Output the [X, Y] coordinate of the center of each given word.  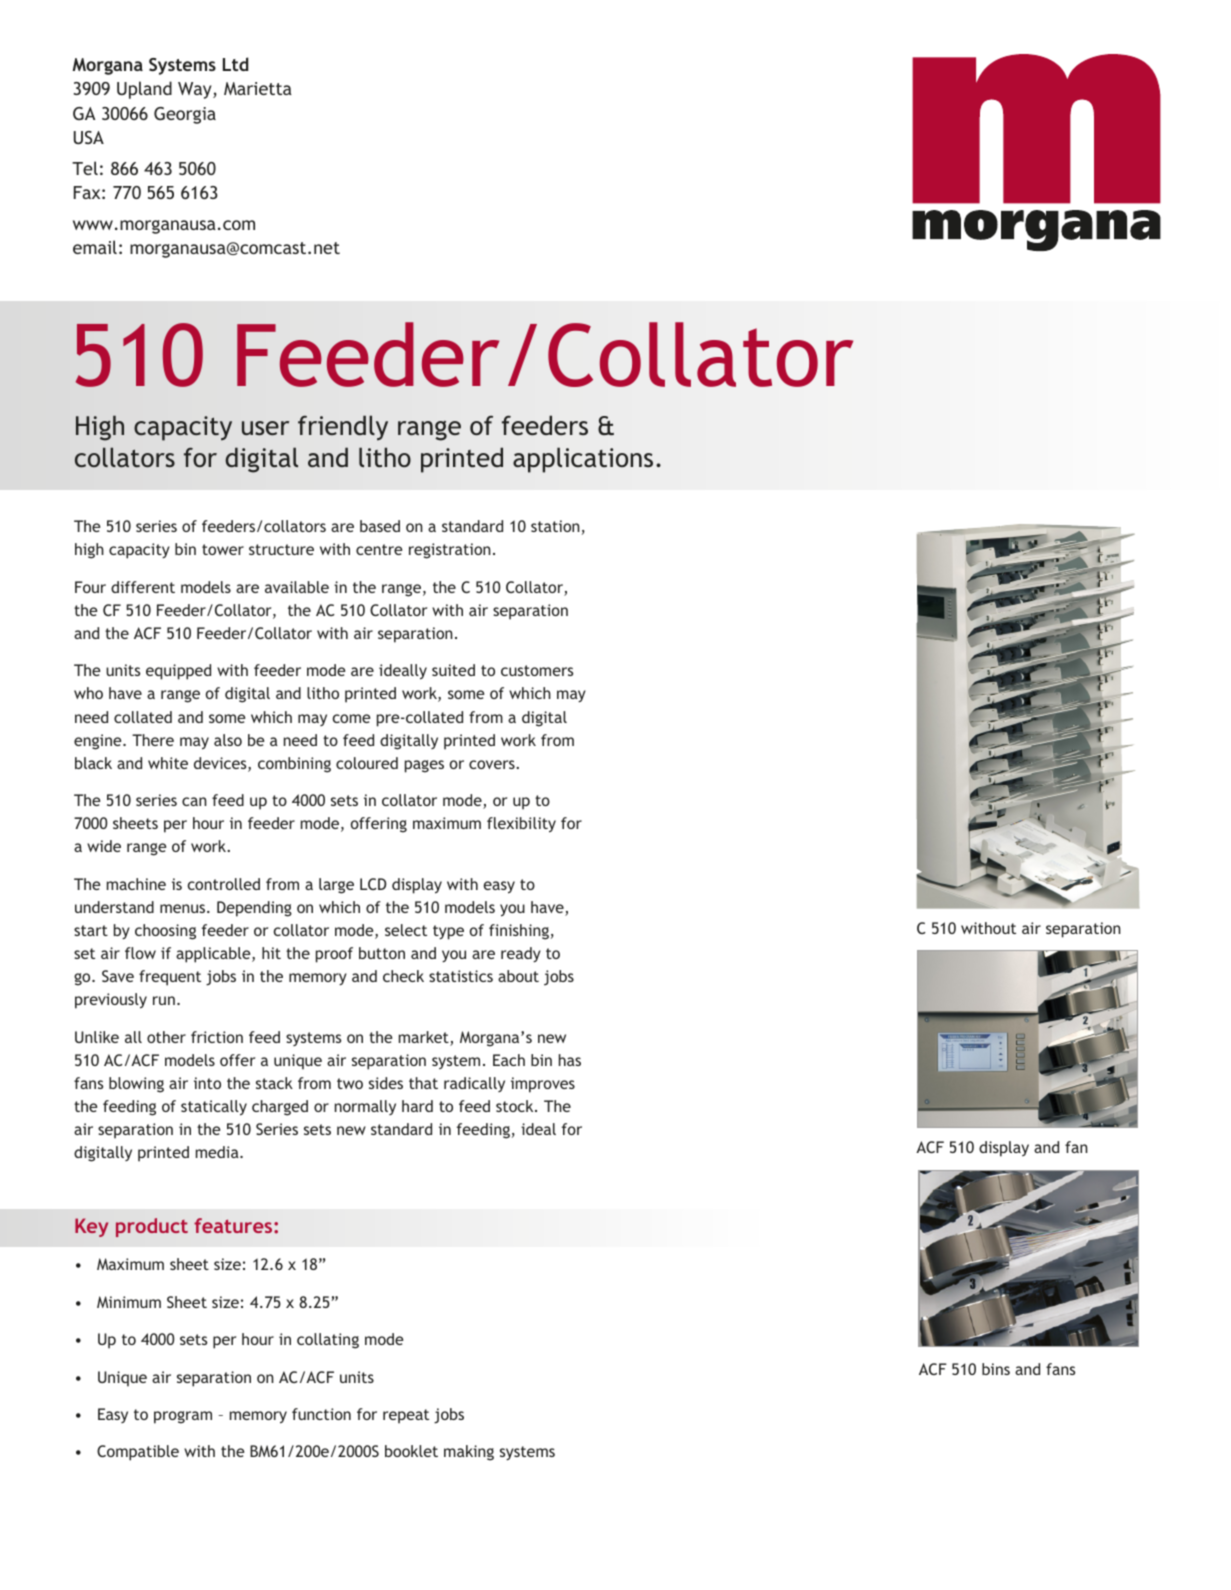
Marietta [258, 88]
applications [583, 460]
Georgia [185, 115]
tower [223, 549]
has [570, 1060]
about [518, 976]
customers [537, 670]
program [183, 1417]
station [555, 526]
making [469, 1453]
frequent [170, 978]
